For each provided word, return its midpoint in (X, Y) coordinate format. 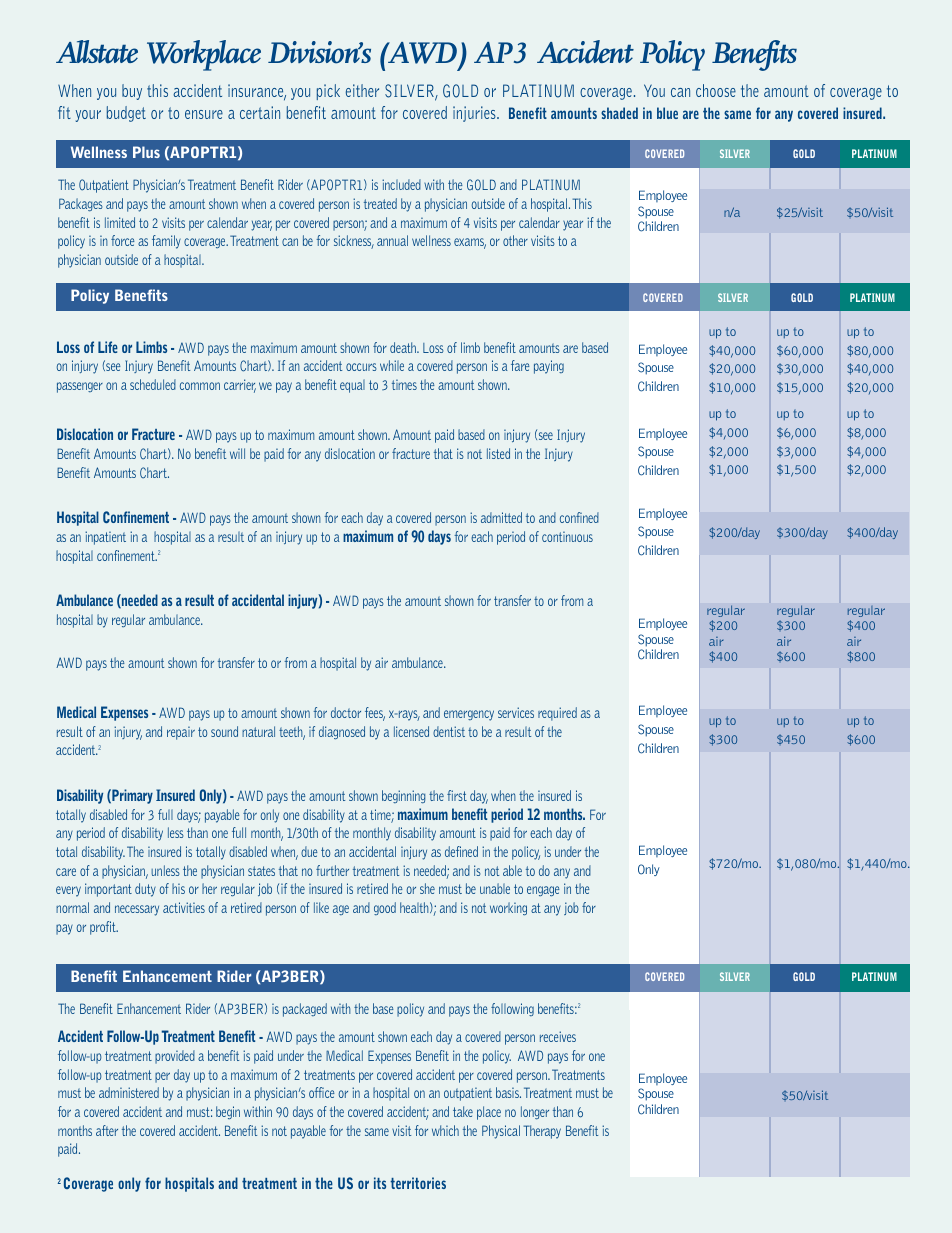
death (404, 347)
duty (145, 890)
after (107, 1130)
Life (108, 347)
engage (543, 891)
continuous (567, 537)
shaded (619, 113)
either (362, 90)
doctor (346, 712)
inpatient (105, 538)
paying (549, 367)
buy (132, 92)
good (385, 908)
